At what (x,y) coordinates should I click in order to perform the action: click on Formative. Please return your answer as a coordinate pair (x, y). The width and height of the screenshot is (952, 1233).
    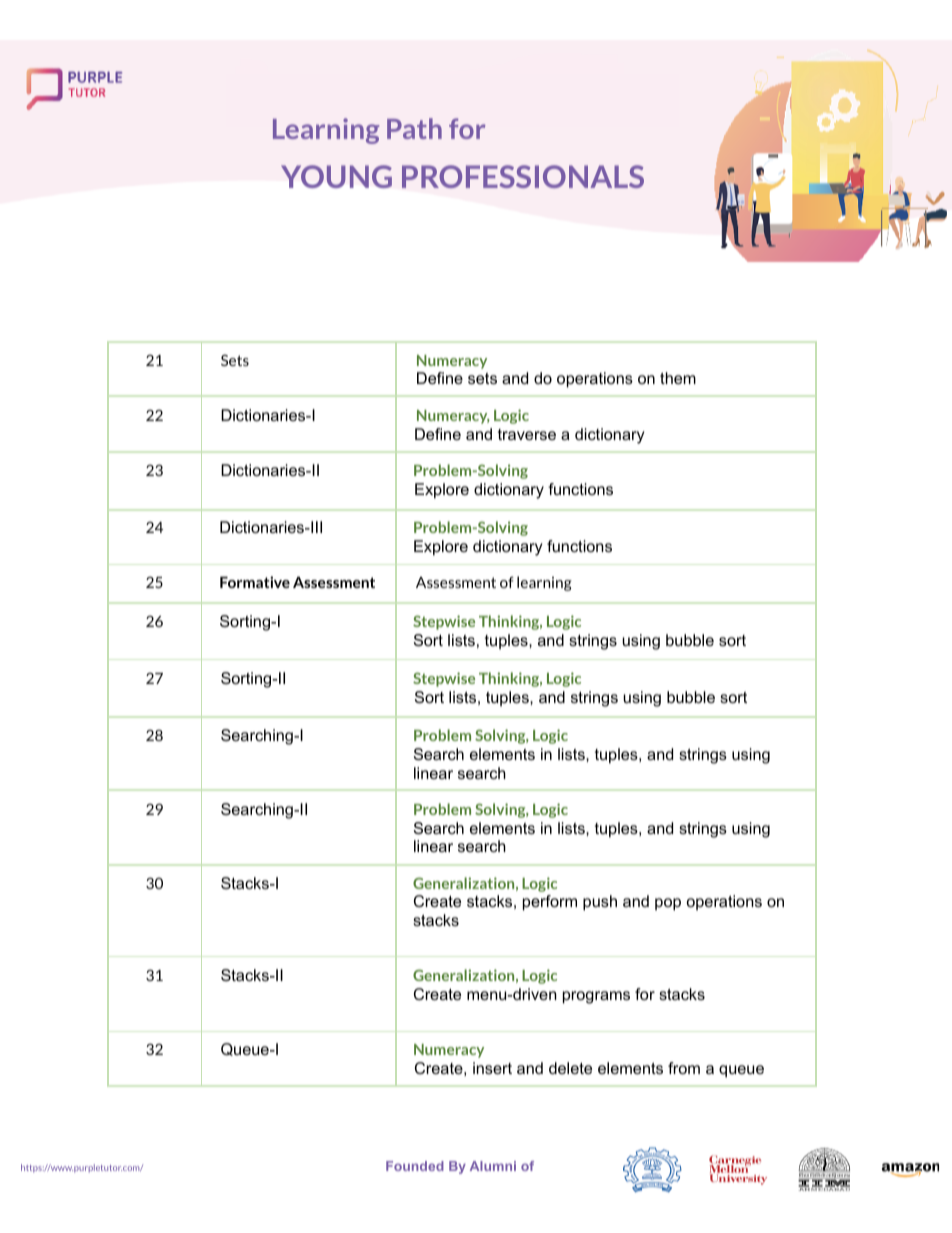
    Looking at the image, I should click on (255, 582).
